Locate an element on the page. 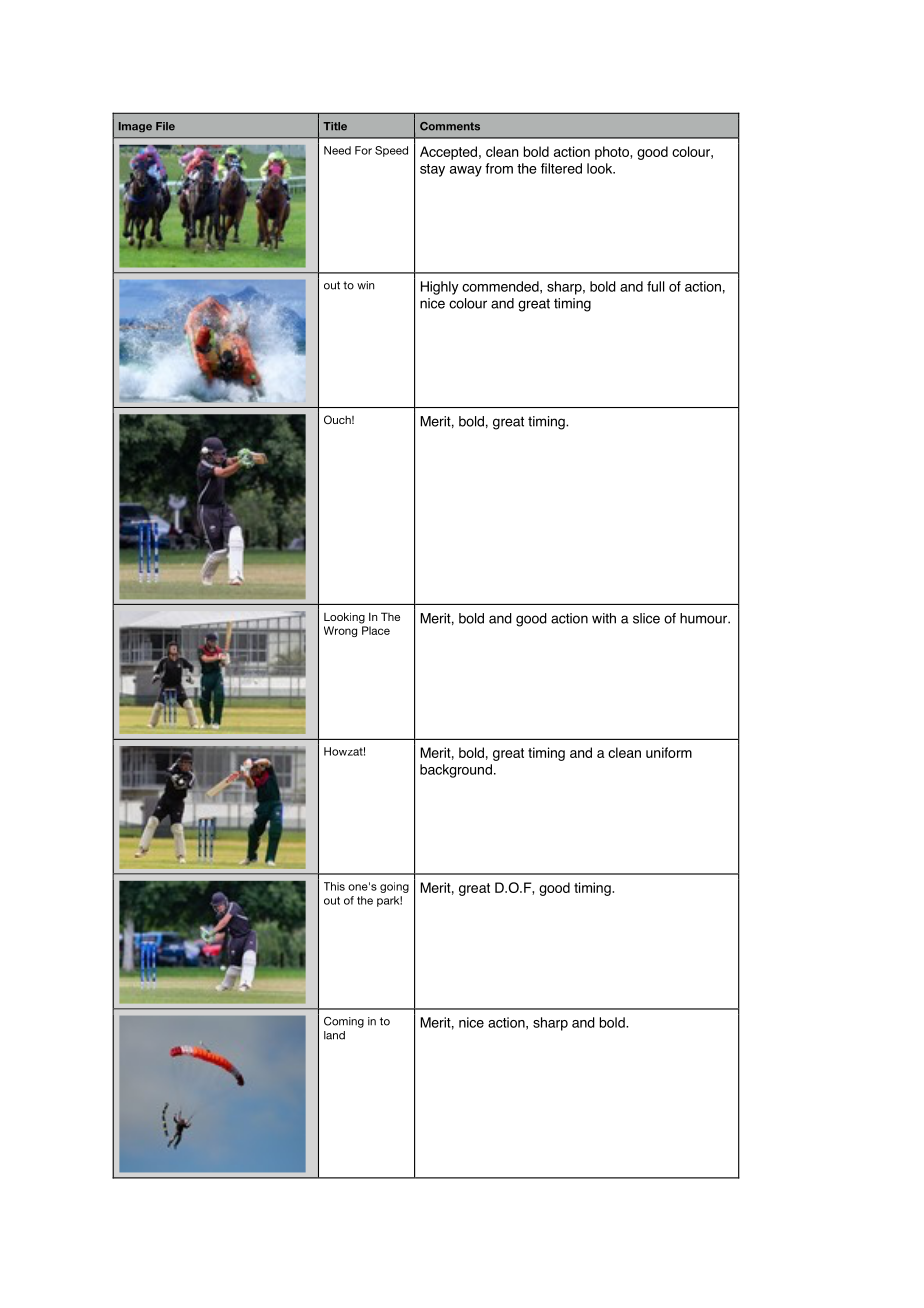 This document has height=1308, width=924. stay is located at coordinates (432, 170).
